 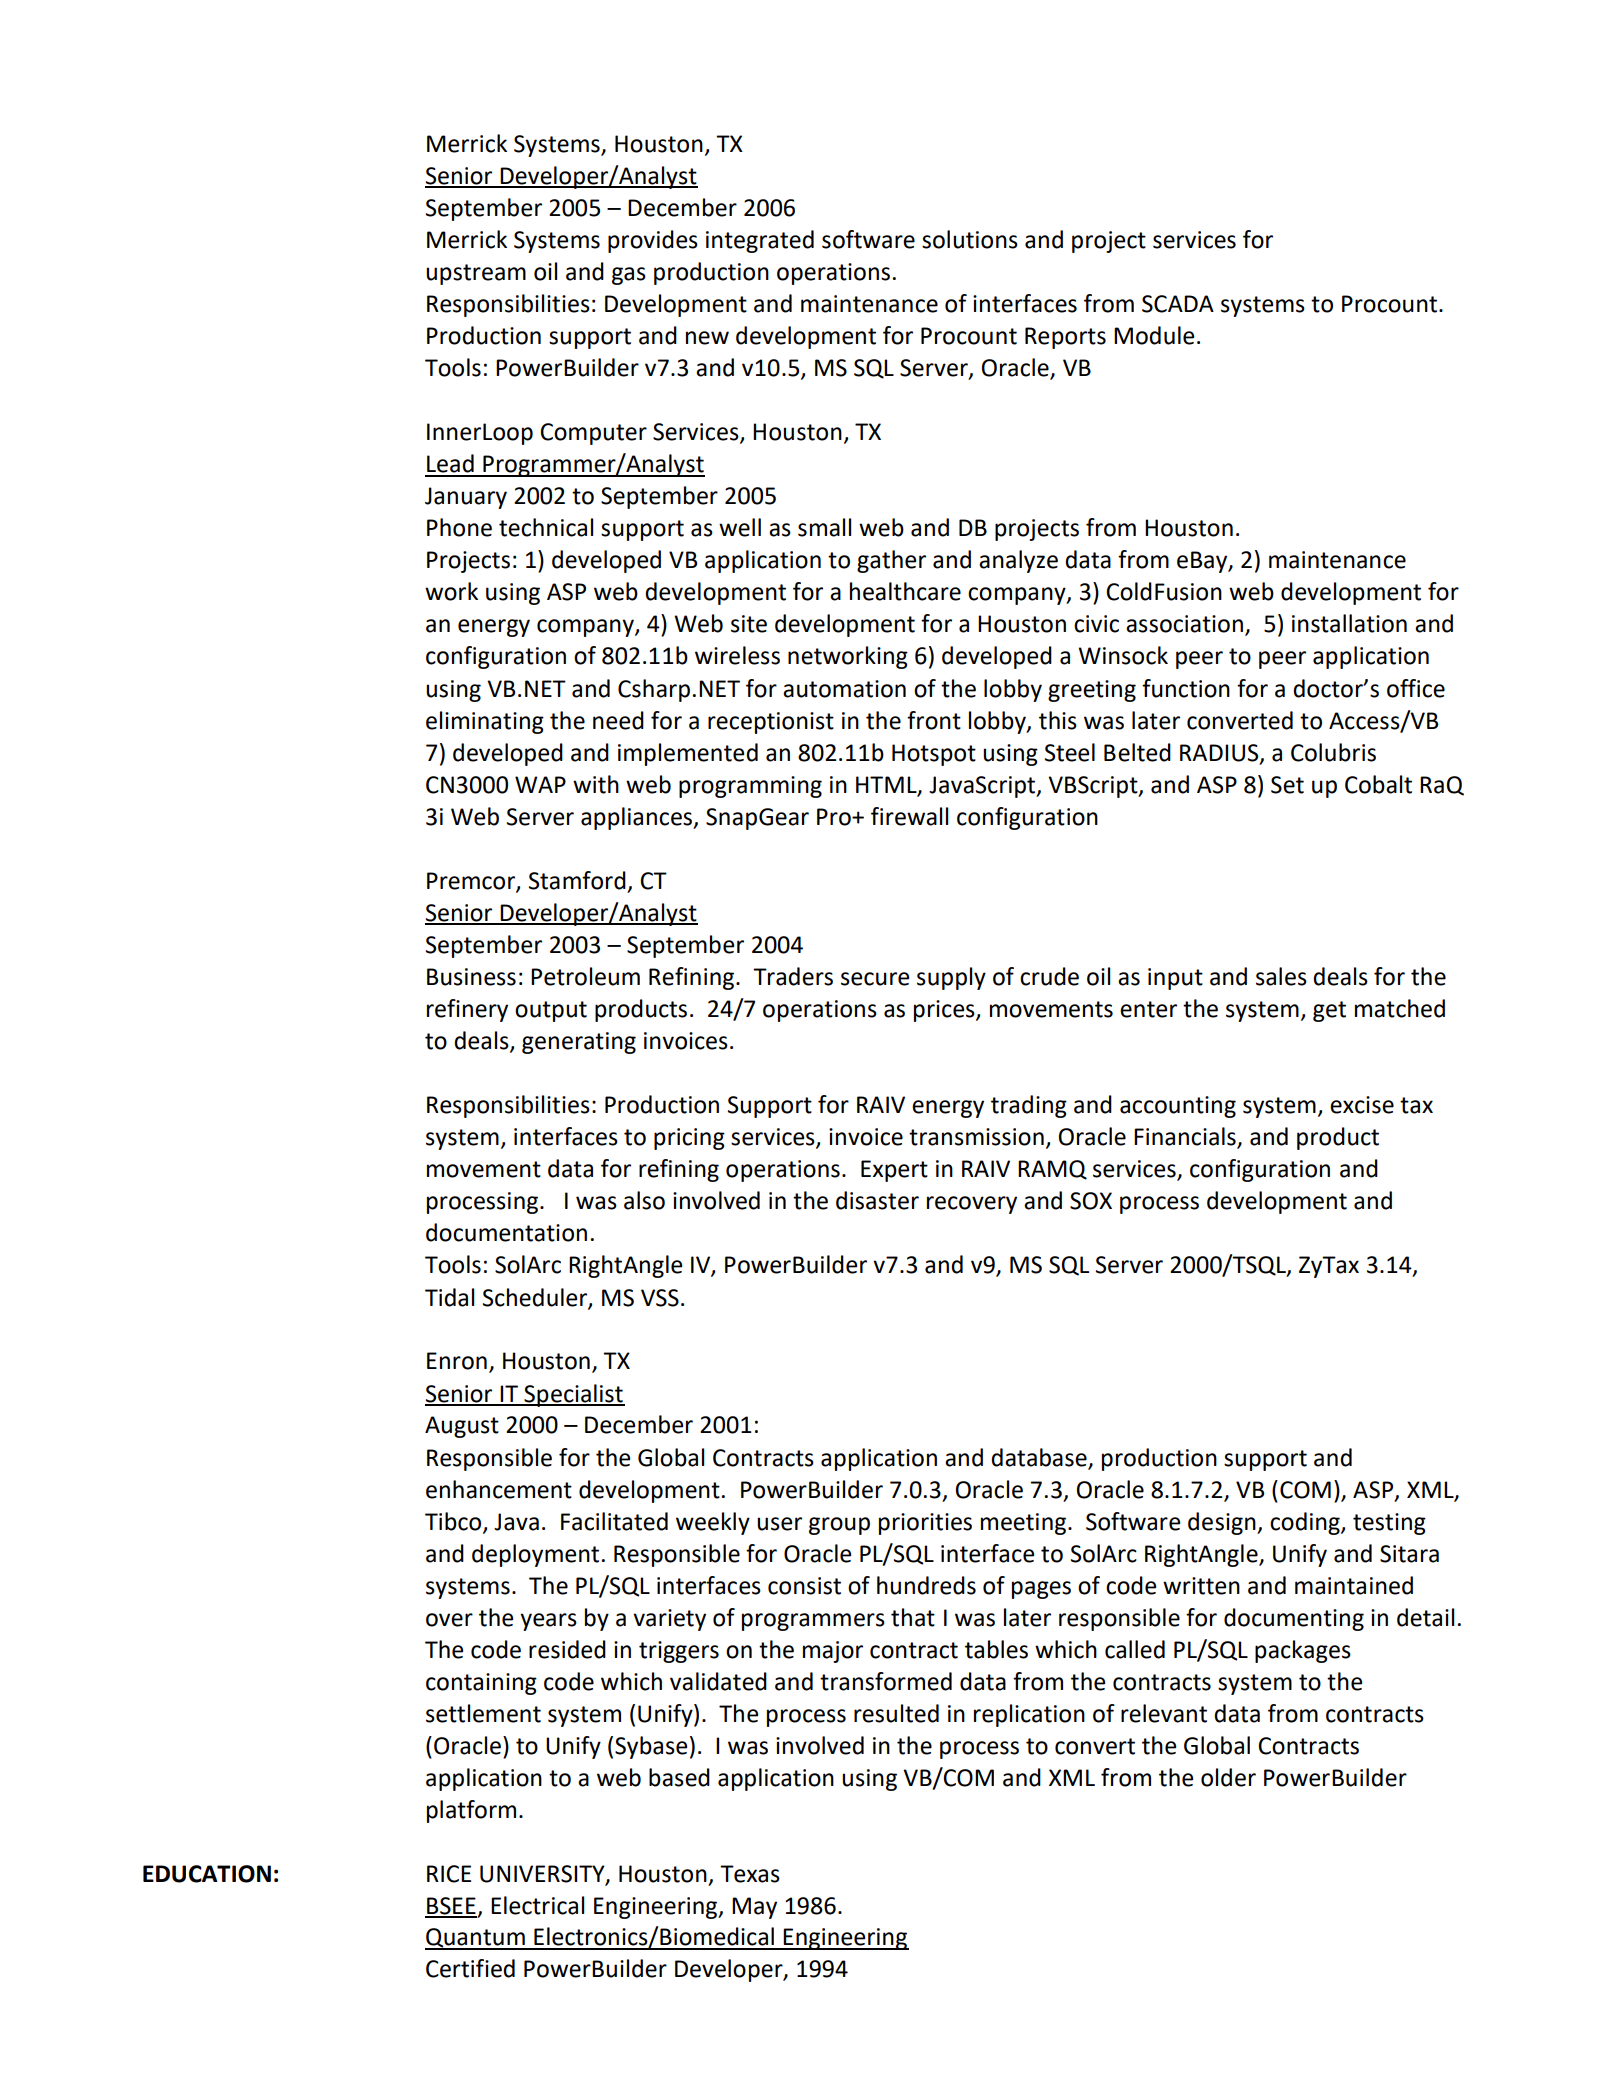 What do you see at coordinates (760, 241) in the screenshot?
I see `integrated` at bounding box center [760, 241].
